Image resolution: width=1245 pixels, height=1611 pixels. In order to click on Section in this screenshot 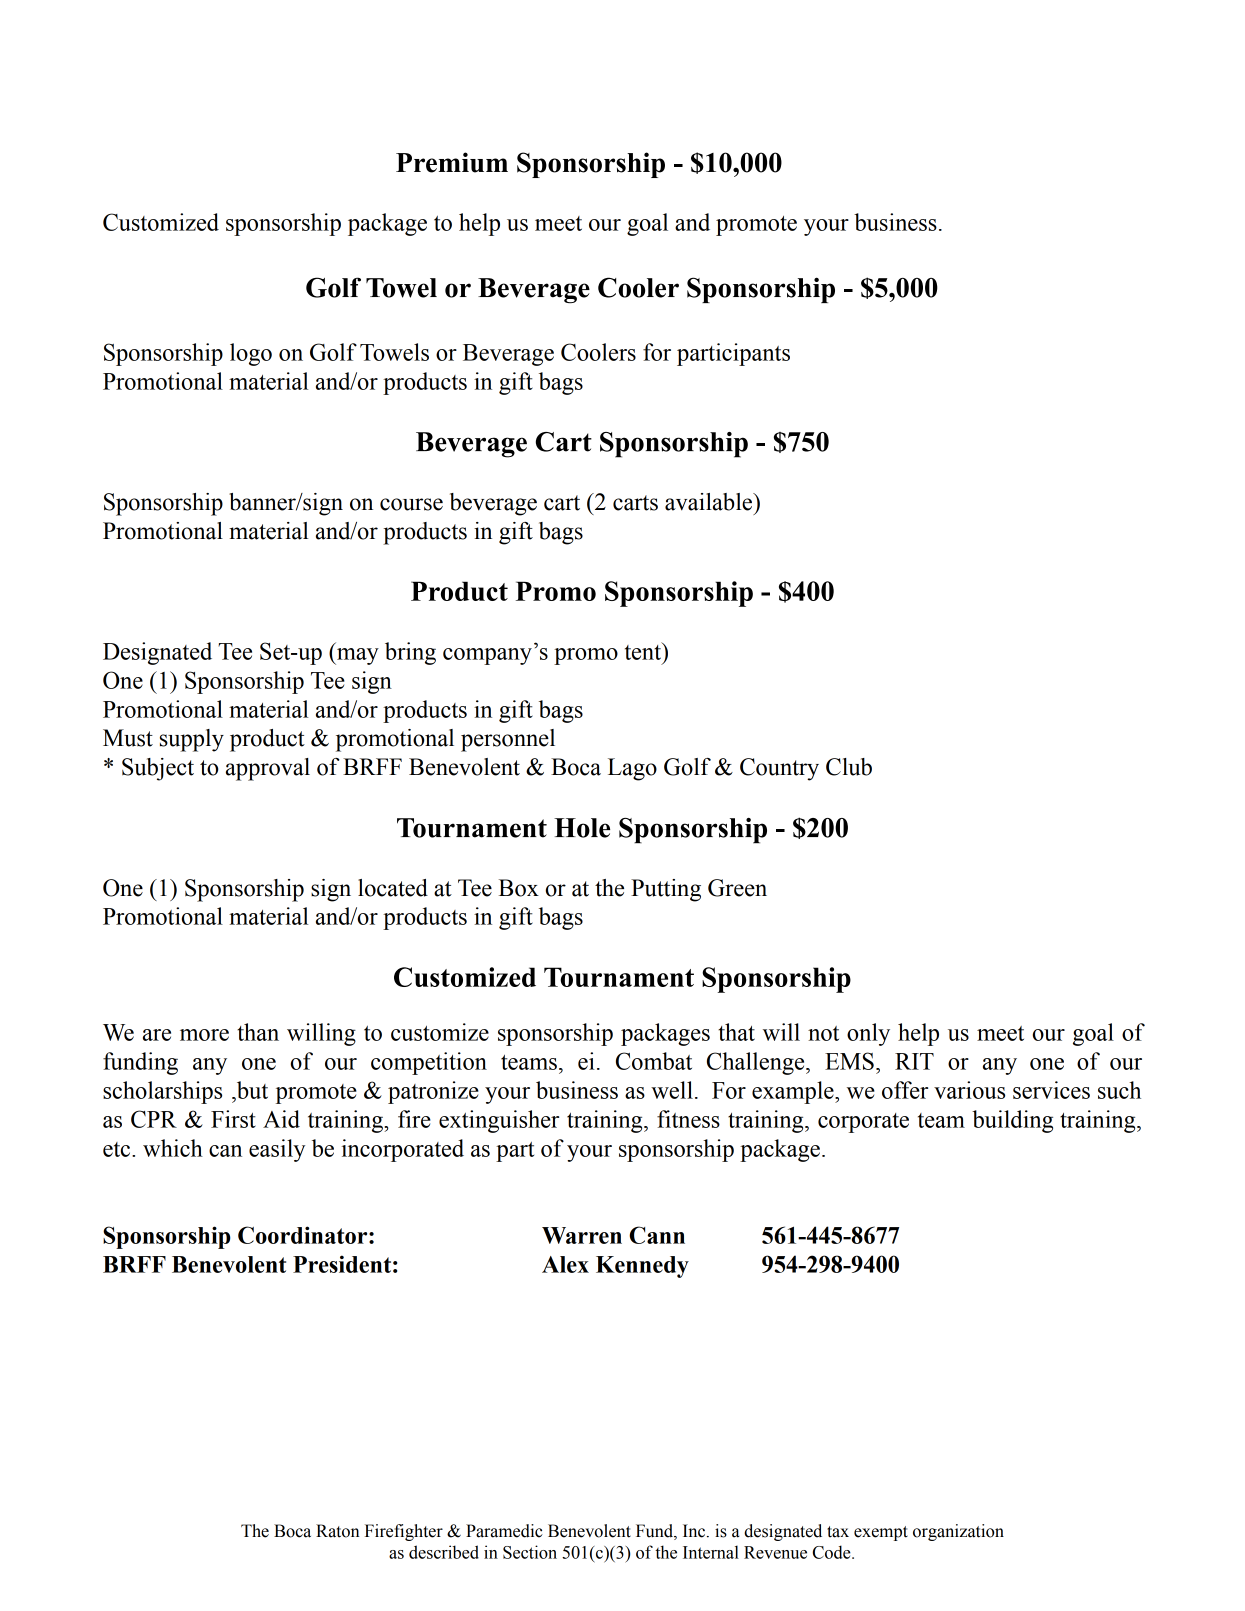, I will do `click(530, 1552)`.
